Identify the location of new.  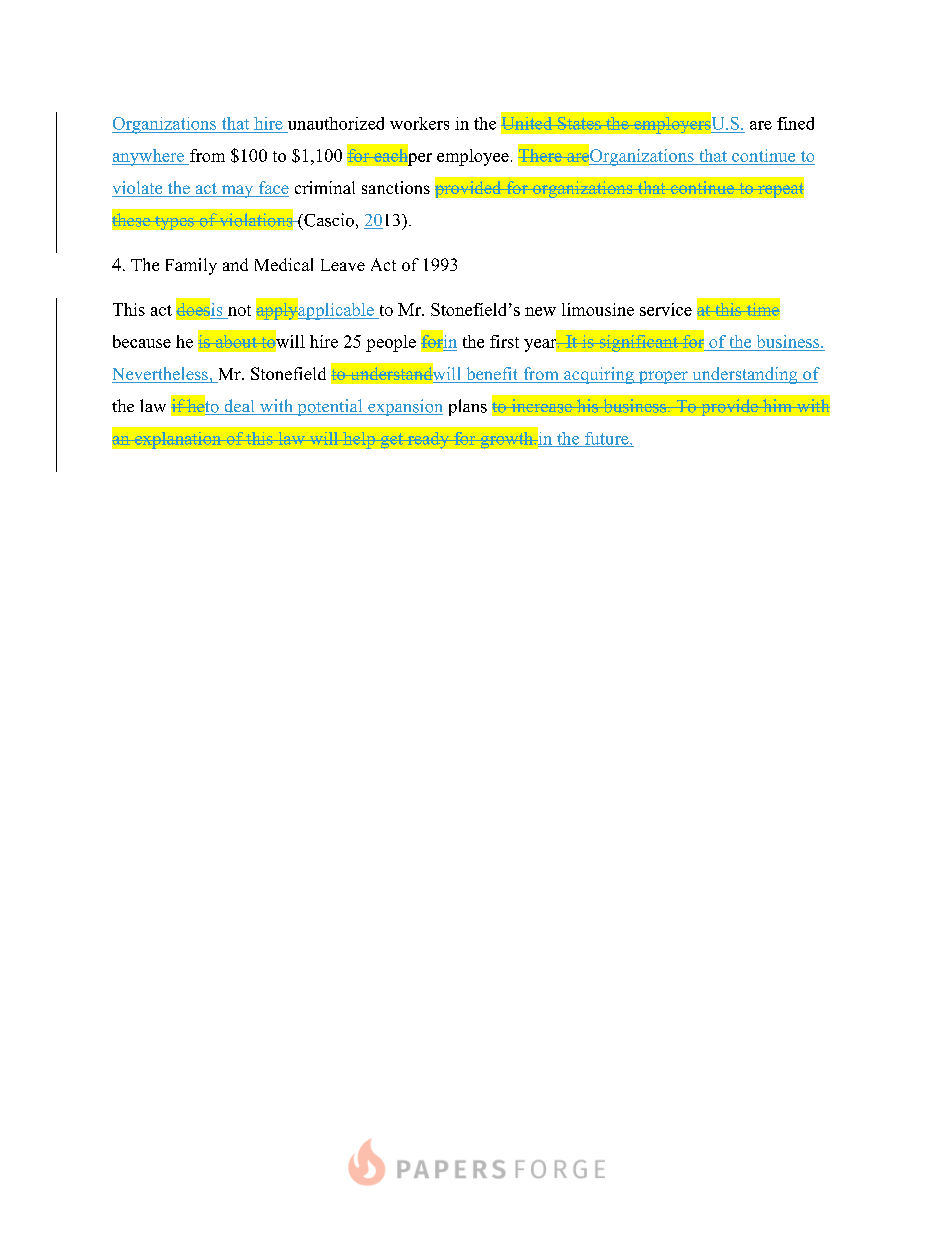
(540, 311).
